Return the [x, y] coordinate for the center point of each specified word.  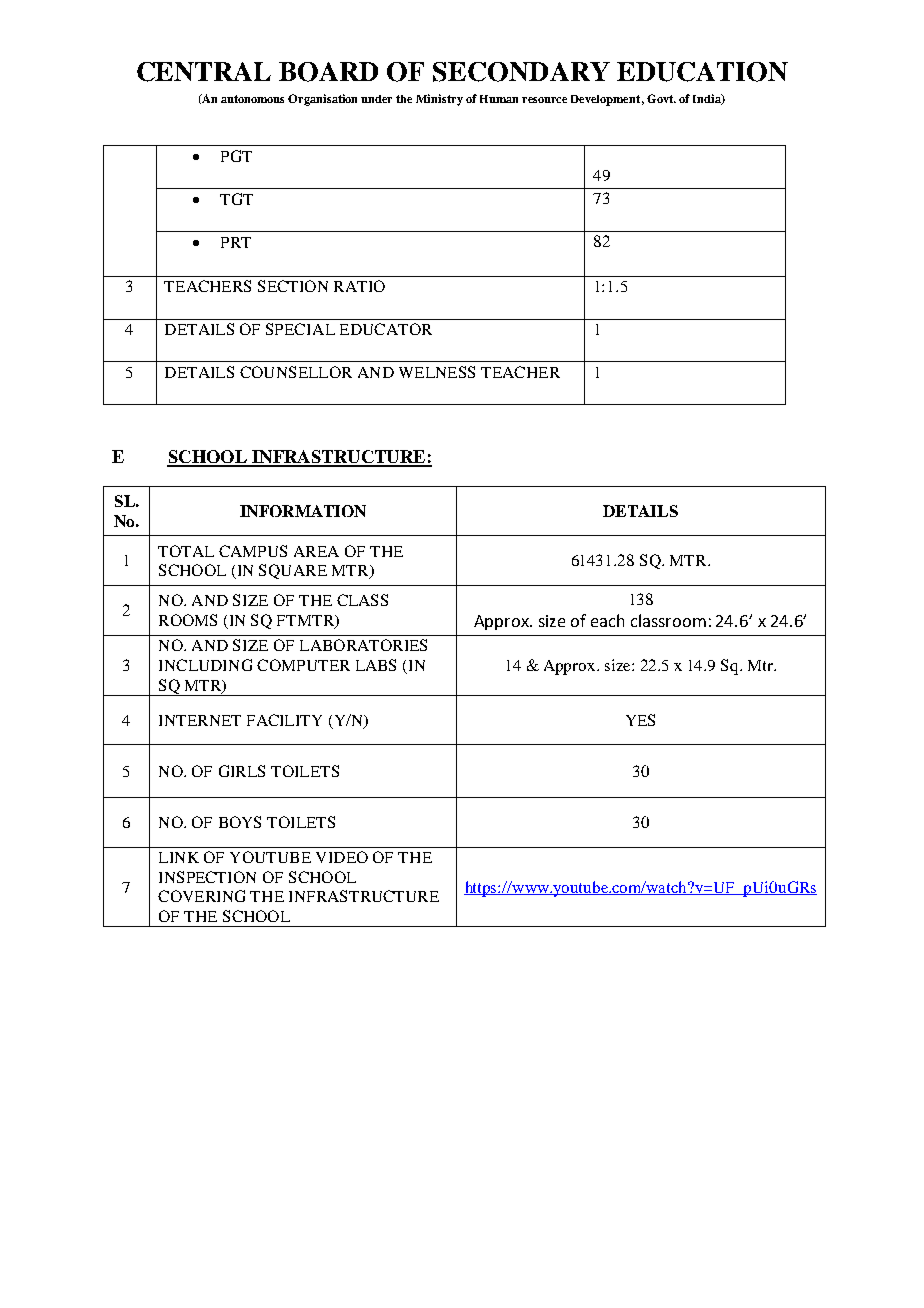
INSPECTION [207, 877]
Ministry [439, 100]
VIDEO [342, 857]
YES [640, 720]
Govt [661, 98]
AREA [316, 551]
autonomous [252, 99]
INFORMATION [303, 511]
